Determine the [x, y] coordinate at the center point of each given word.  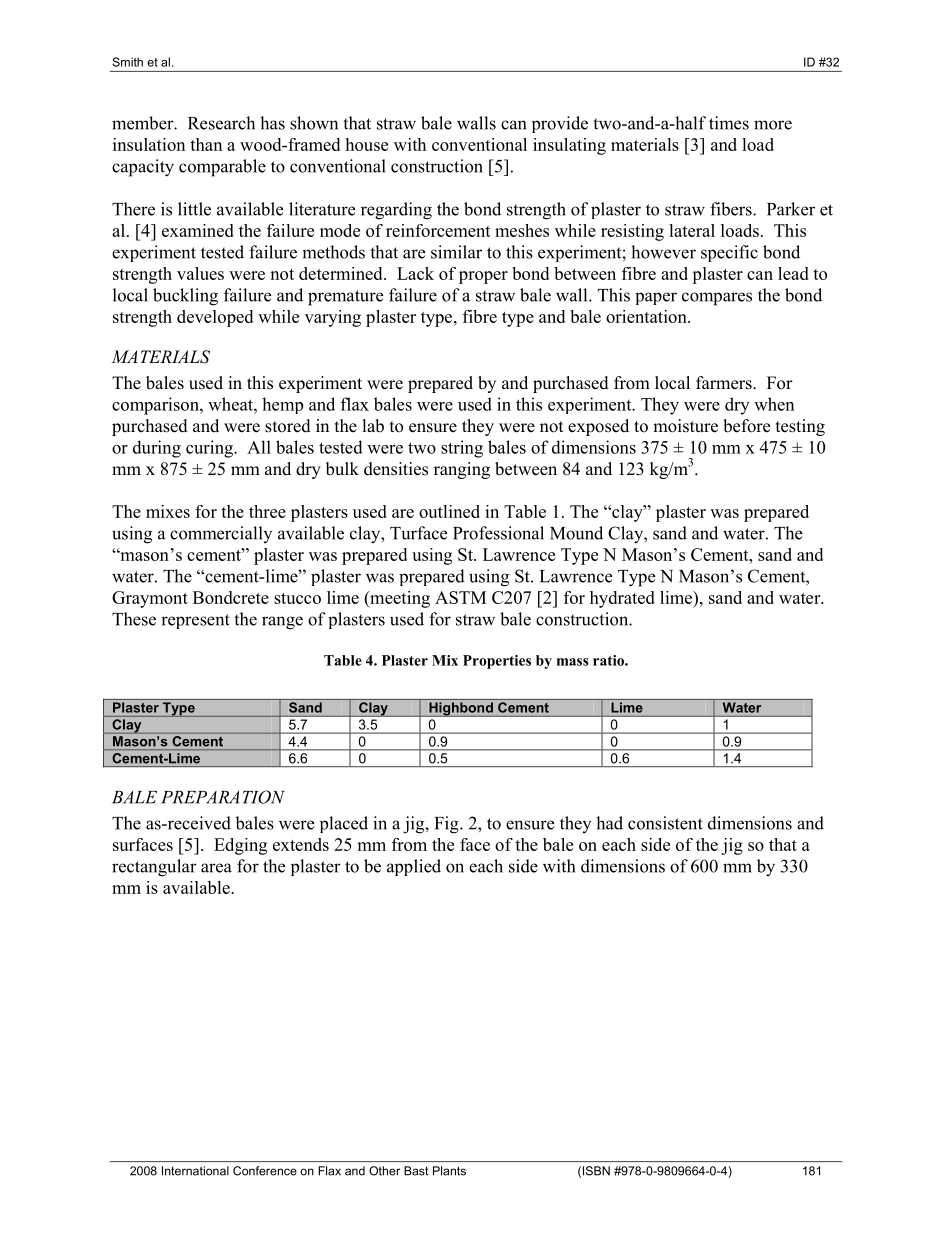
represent [195, 621]
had [609, 823]
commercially [221, 534]
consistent [665, 823]
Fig [448, 825]
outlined [449, 511]
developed [215, 318]
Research [221, 123]
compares [717, 299]
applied [414, 867]
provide [560, 124]
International [195, 1171]
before [746, 426]
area [216, 868]
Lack [415, 273]
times [729, 123]
